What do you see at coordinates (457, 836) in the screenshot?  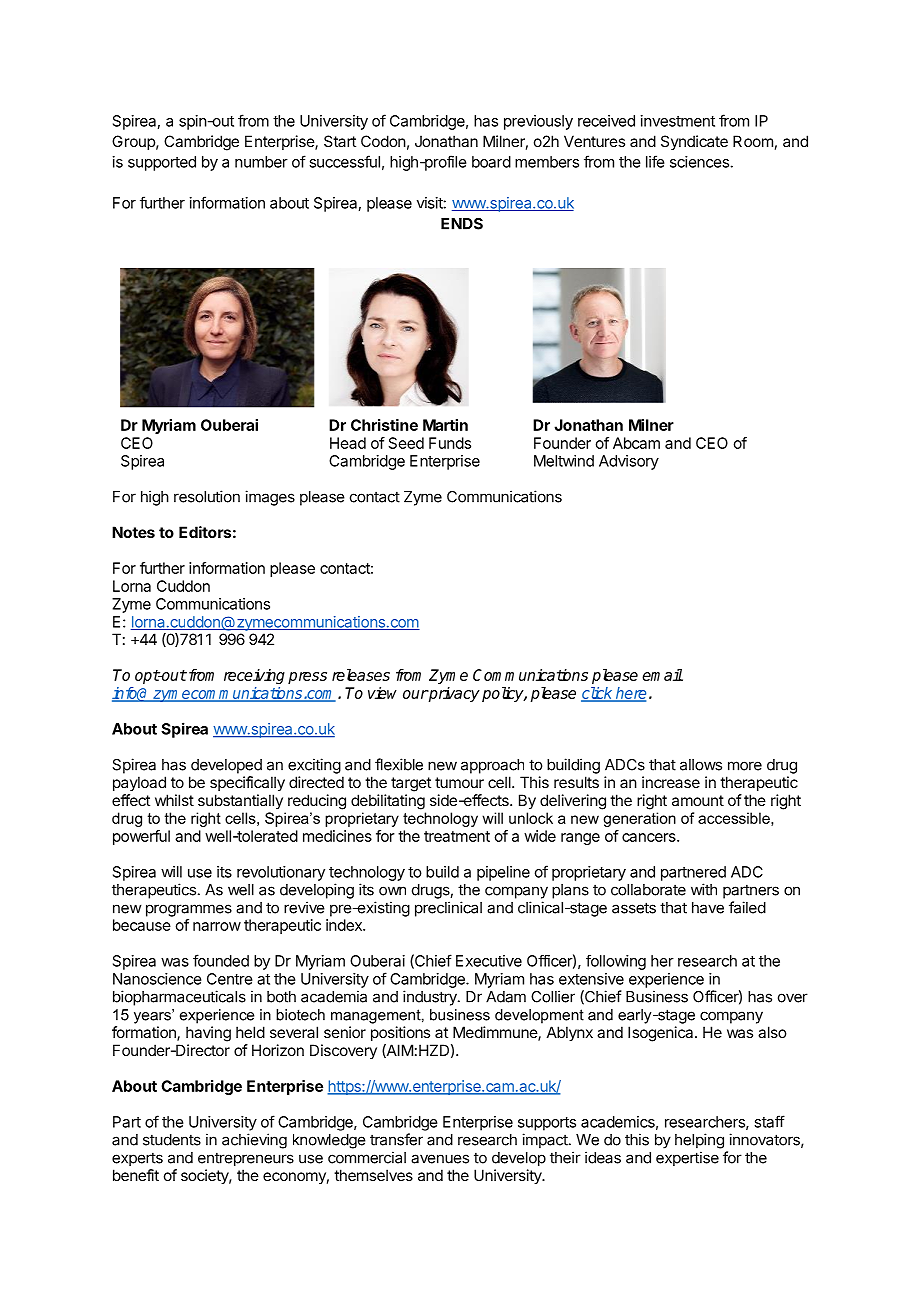 I see `treatment` at bounding box center [457, 836].
